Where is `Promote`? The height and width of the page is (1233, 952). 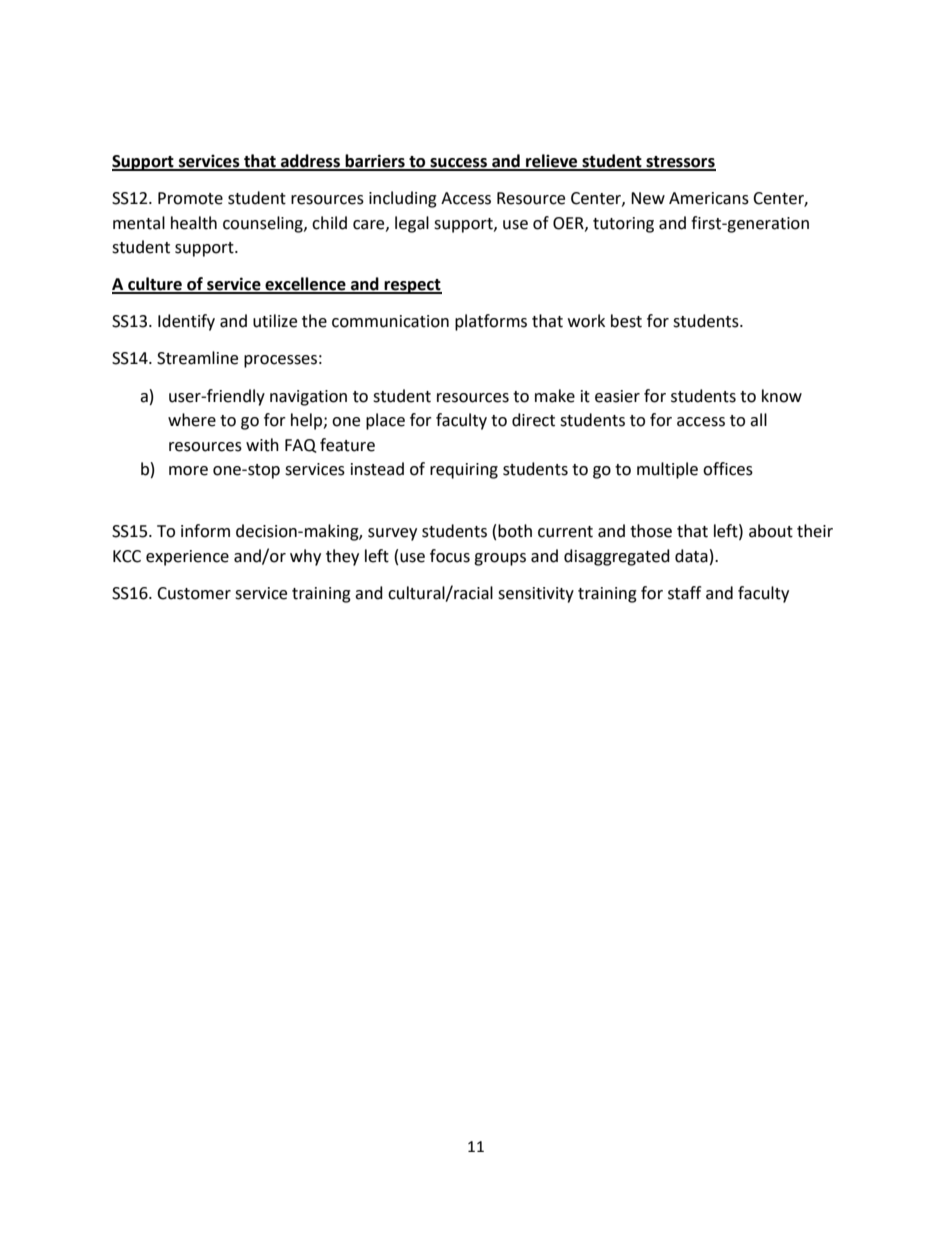 Promote is located at coordinates (190, 198).
